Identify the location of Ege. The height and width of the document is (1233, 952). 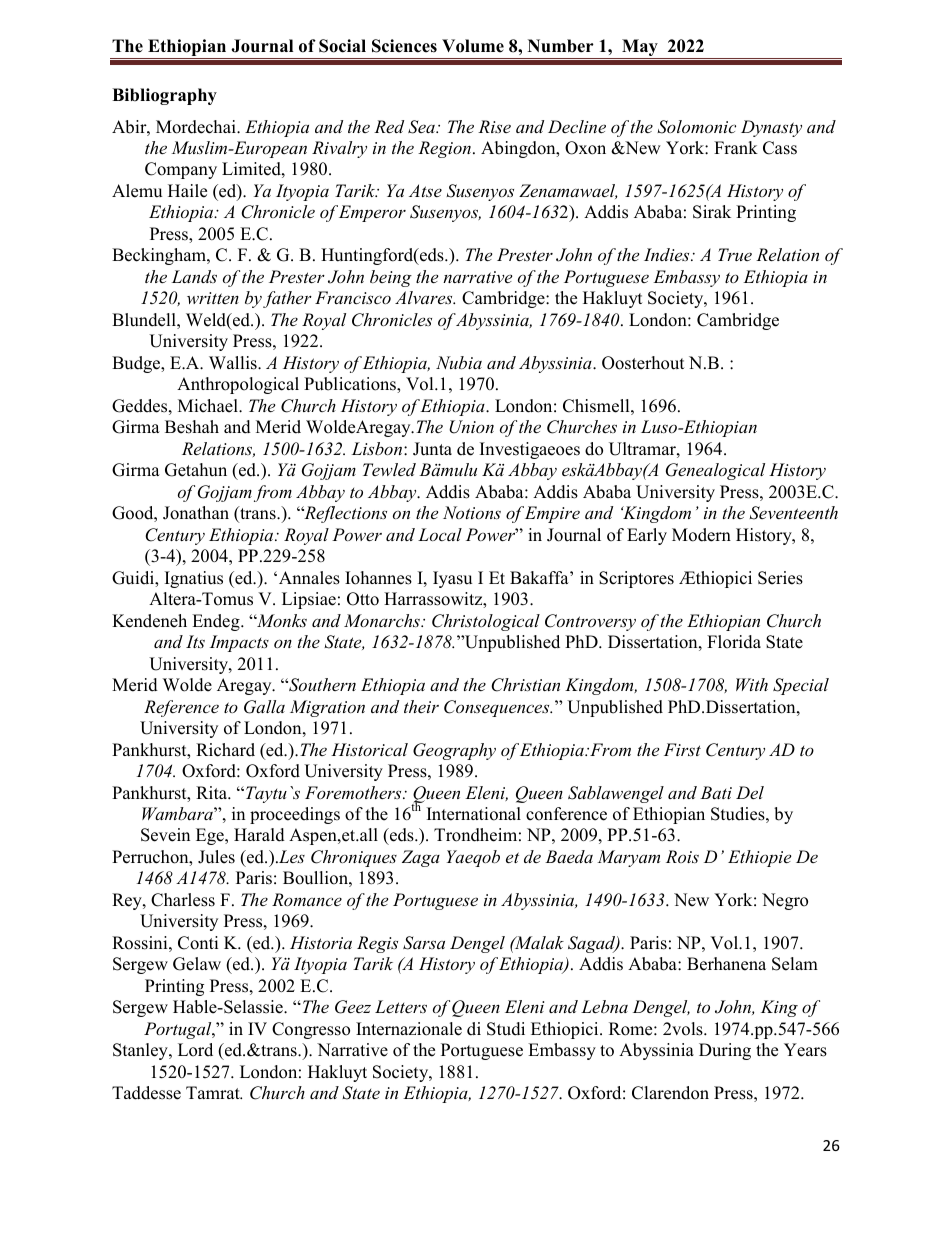
(211, 836).
